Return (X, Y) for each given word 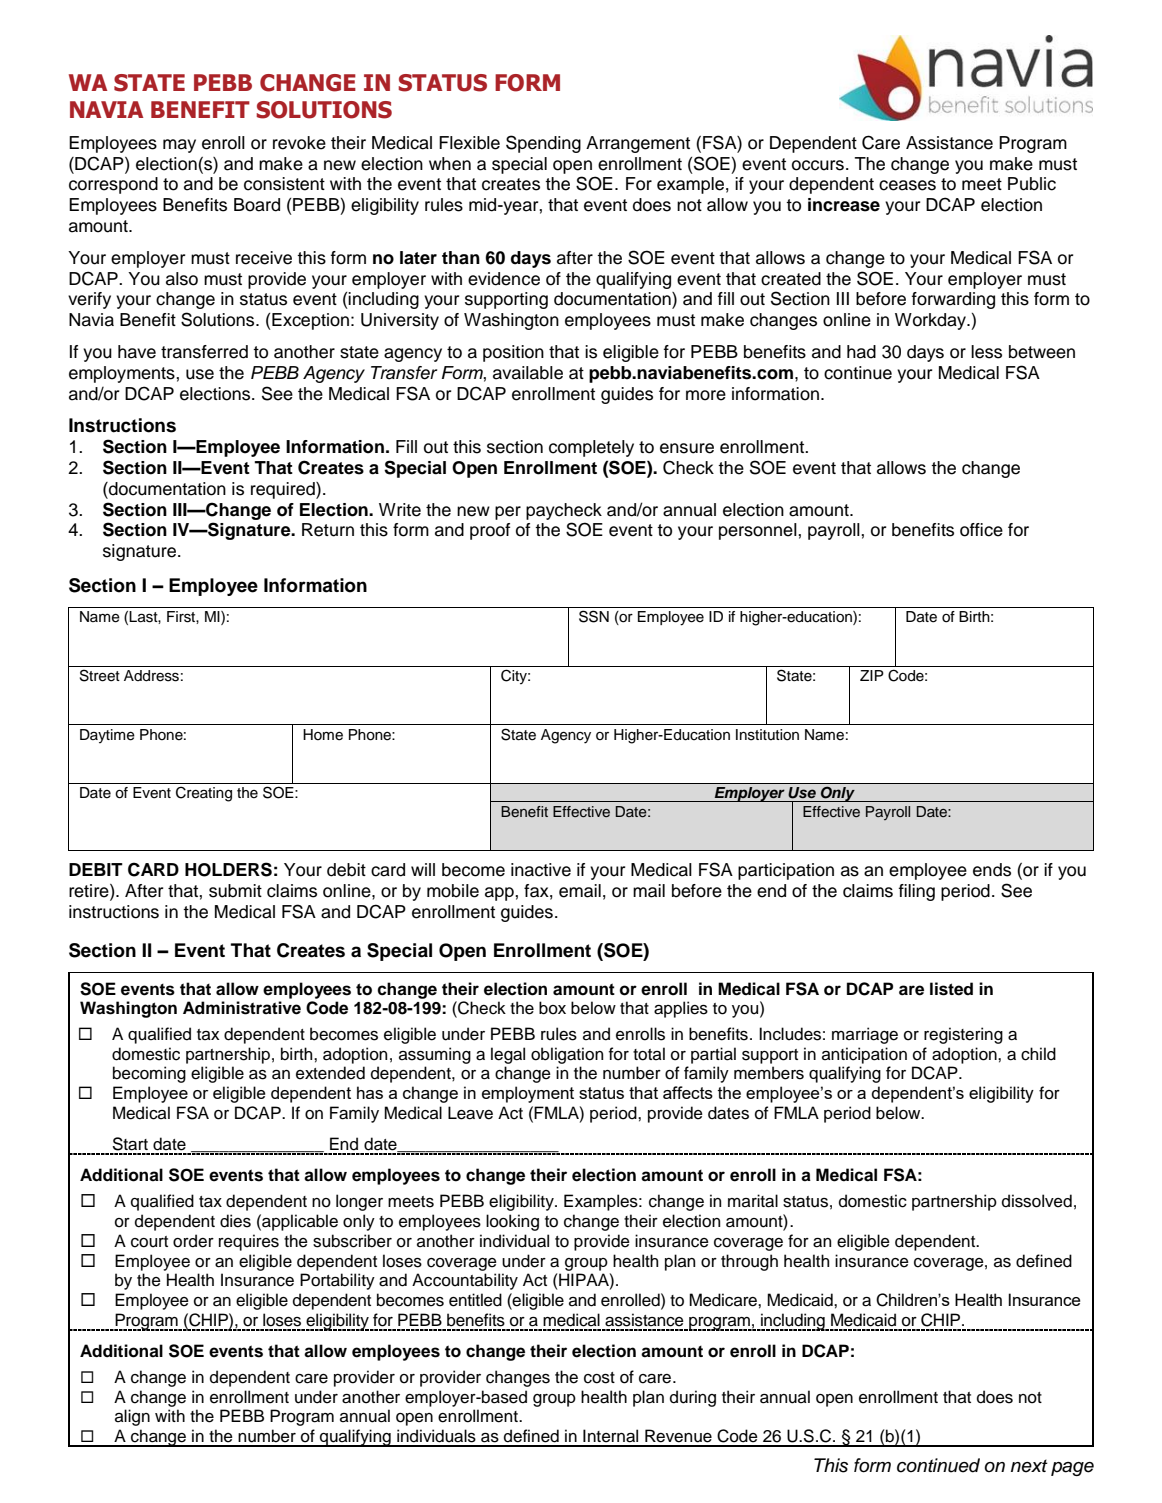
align (132, 1417)
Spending (543, 144)
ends (992, 870)
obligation (567, 1055)
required (284, 490)
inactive (541, 870)
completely (591, 448)
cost (599, 1378)
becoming (149, 1074)
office (981, 530)
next (1029, 1466)
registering (963, 1035)
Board (257, 205)
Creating (204, 794)
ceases (907, 185)
